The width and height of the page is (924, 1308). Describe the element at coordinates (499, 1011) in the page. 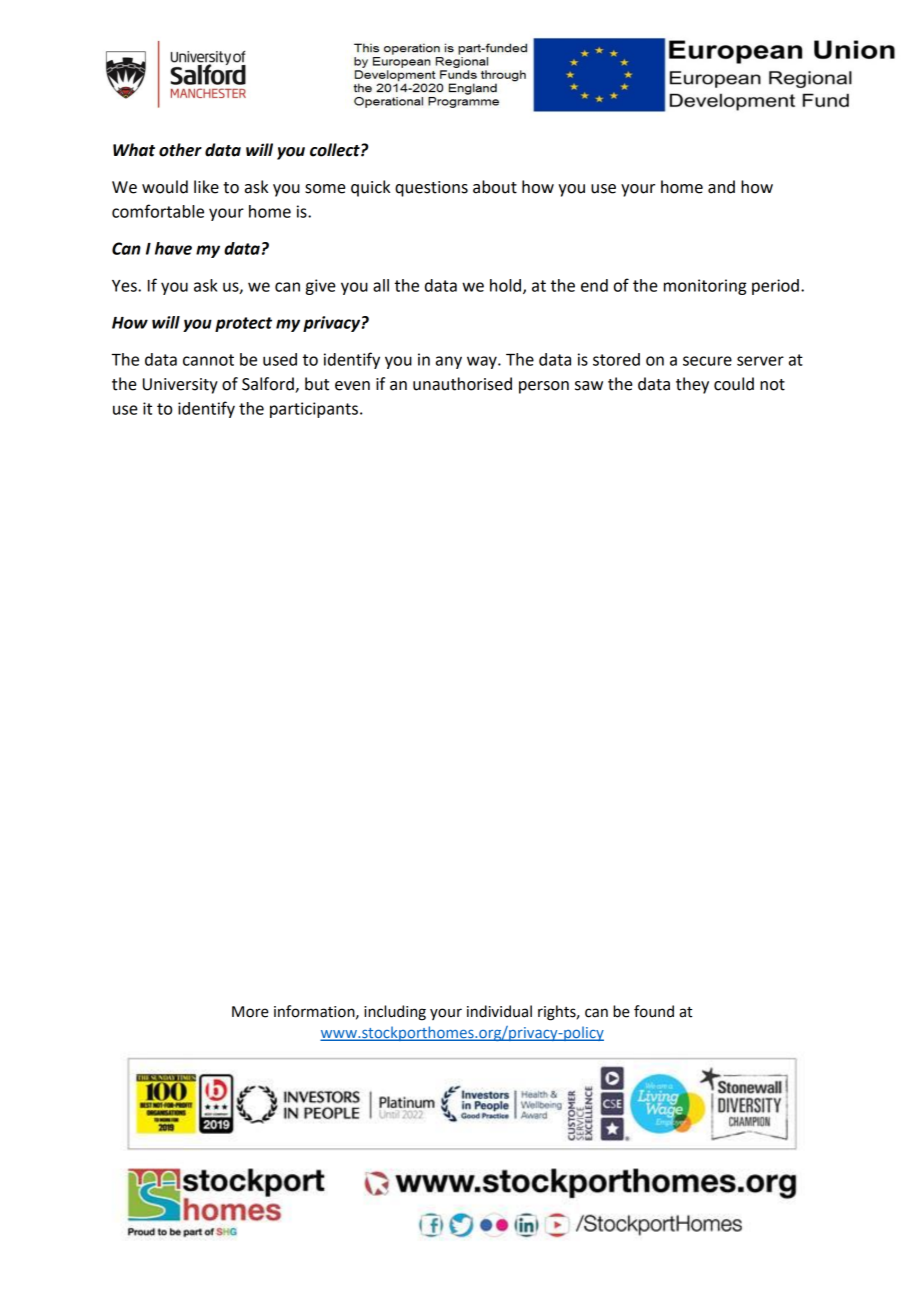

I see `individual` at that location.
